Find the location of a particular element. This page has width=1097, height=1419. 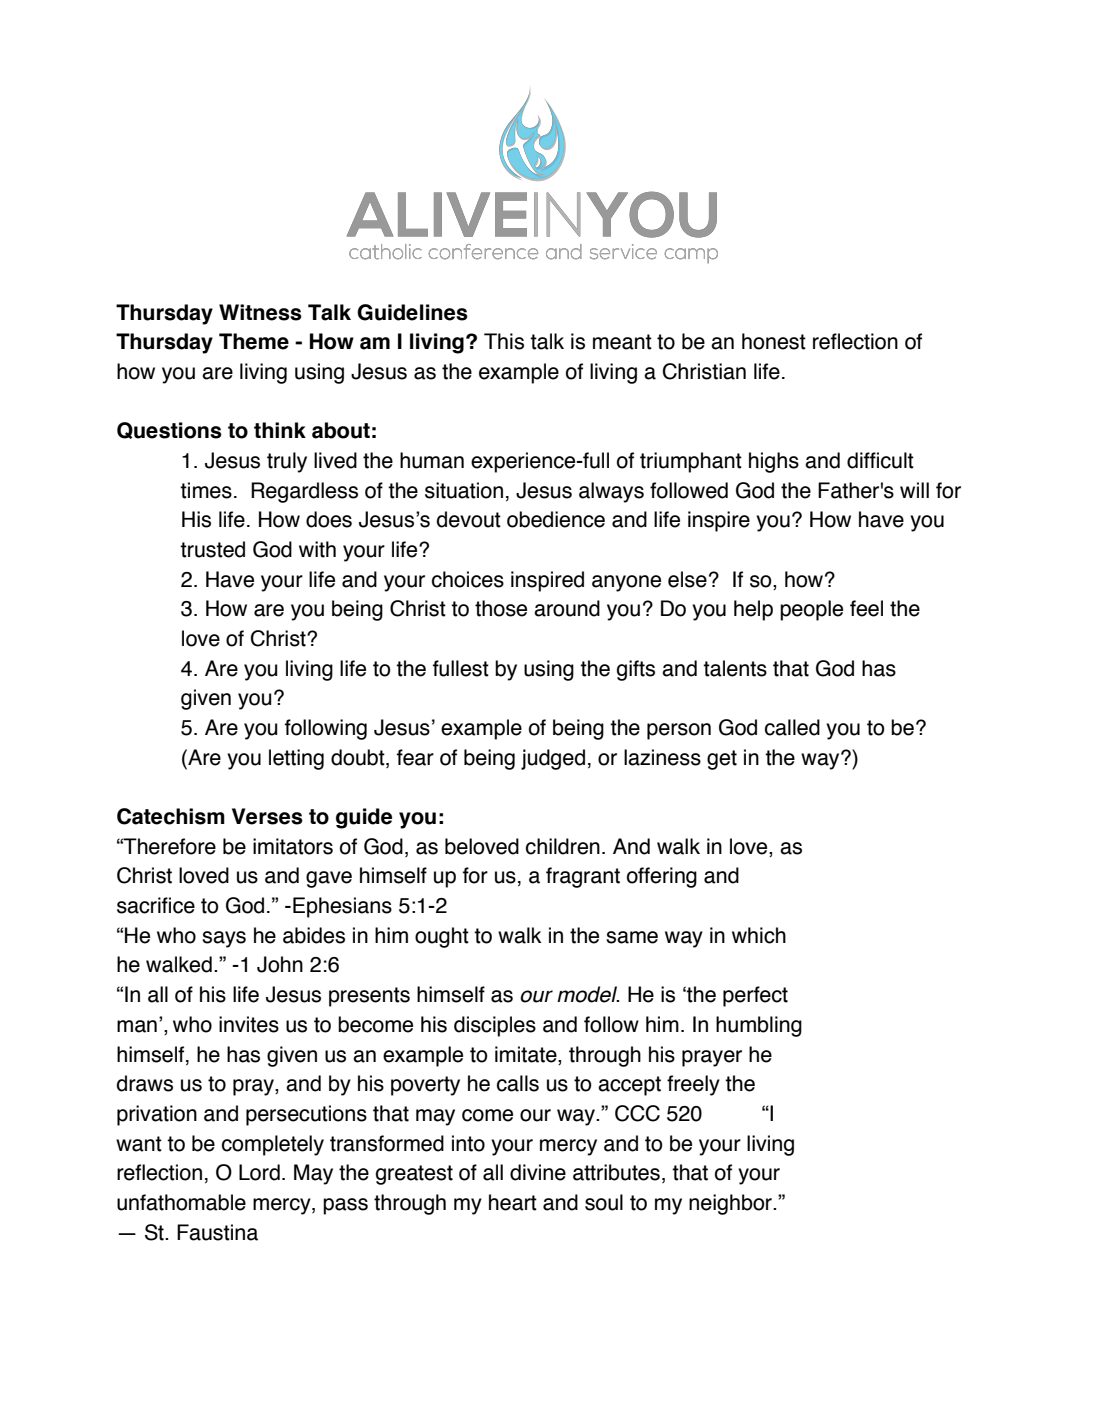

This is located at coordinates (504, 341).
